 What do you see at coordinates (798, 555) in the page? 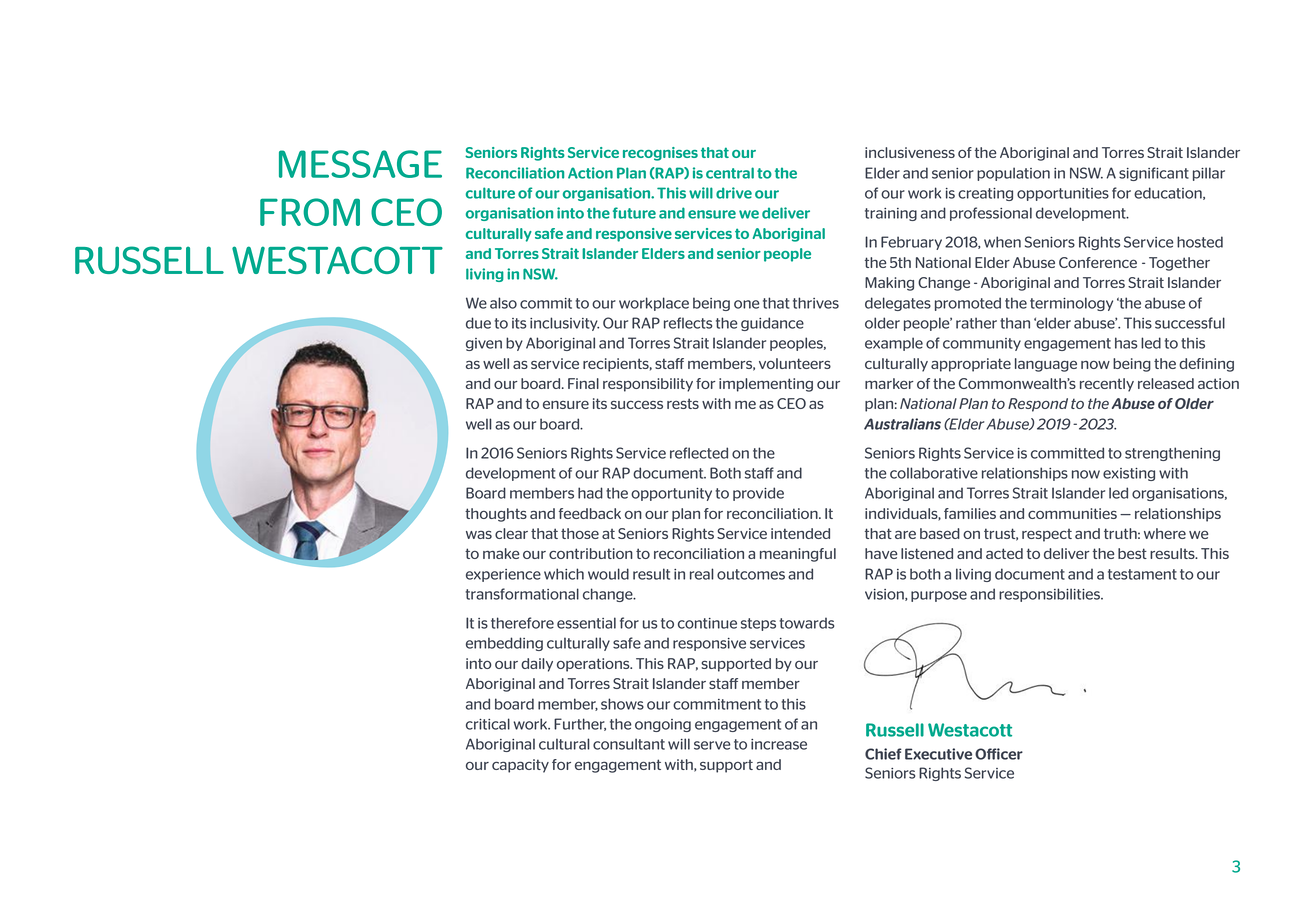
I see `meaningful` at bounding box center [798, 555].
